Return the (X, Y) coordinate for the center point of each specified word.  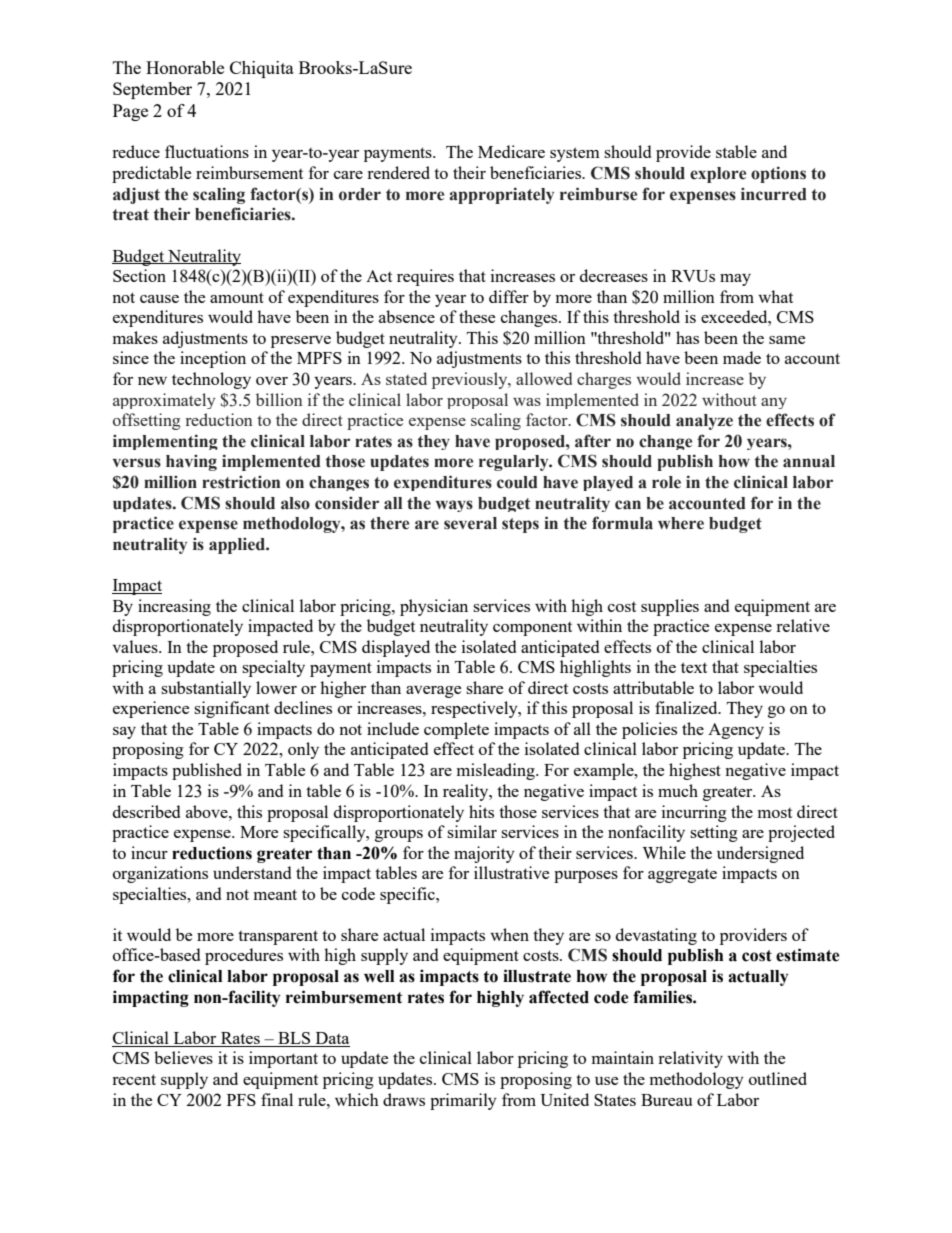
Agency (736, 731)
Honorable (185, 67)
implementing (165, 442)
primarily (463, 1101)
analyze (704, 422)
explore (718, 175)
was (527, 402)
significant (232, 709)
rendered (398, 172)
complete (456, 730)
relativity (690, 1059)
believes (183, 1057)
